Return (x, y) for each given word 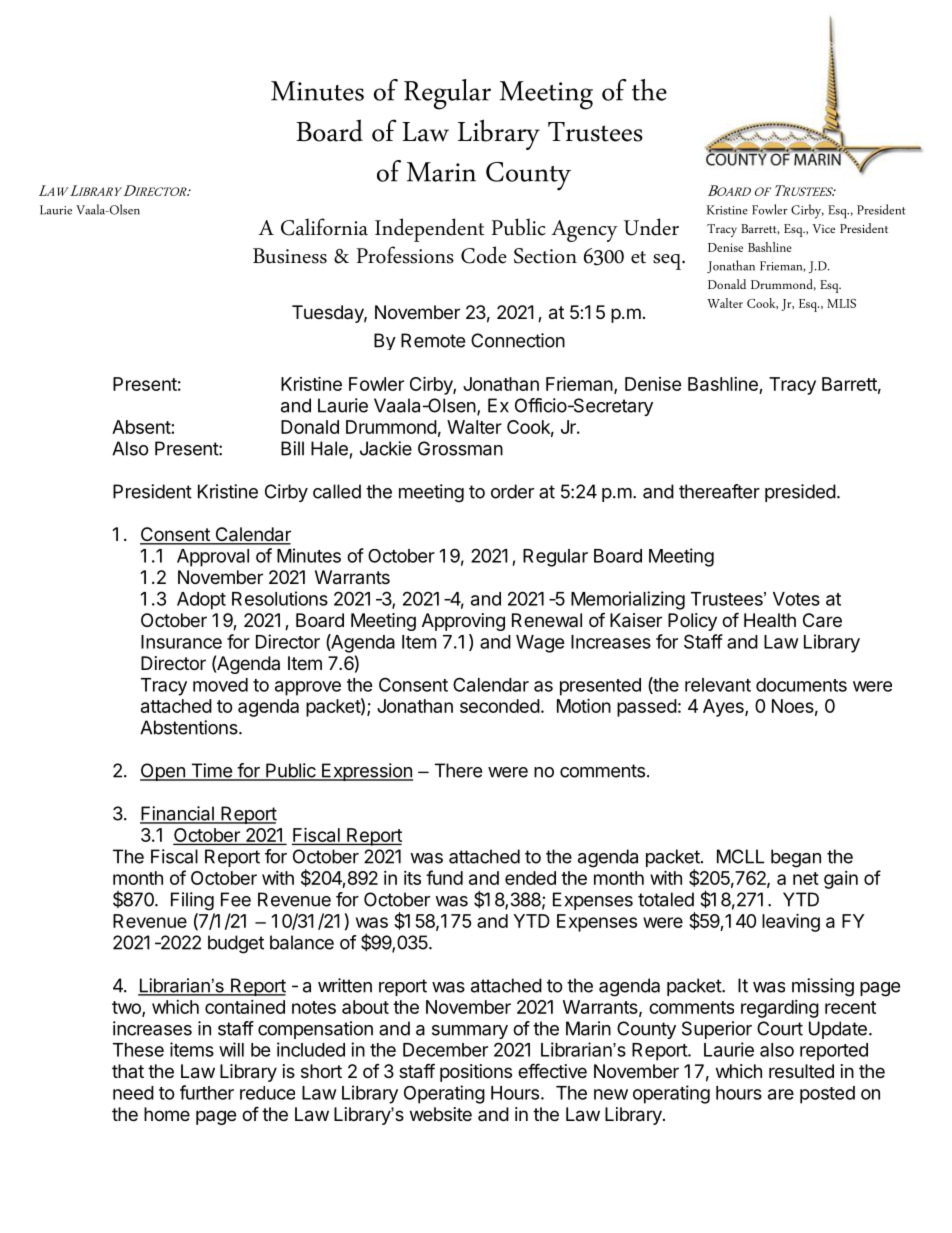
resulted (801, 1071)
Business (290, 256)
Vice (823, 228)
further (207, 1092)
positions (476, 1073)
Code (484, 255)
